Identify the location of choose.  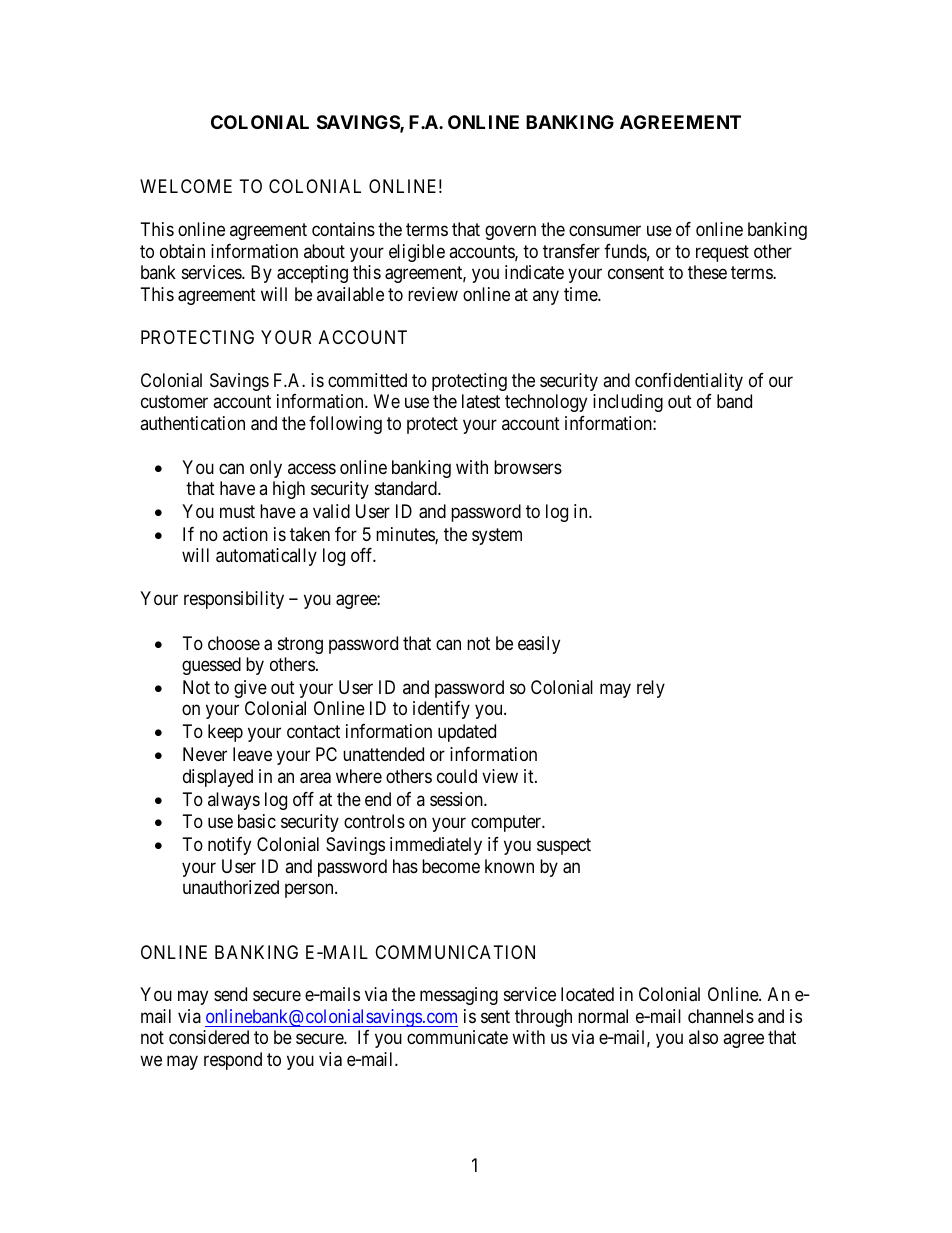
(234, 643).
